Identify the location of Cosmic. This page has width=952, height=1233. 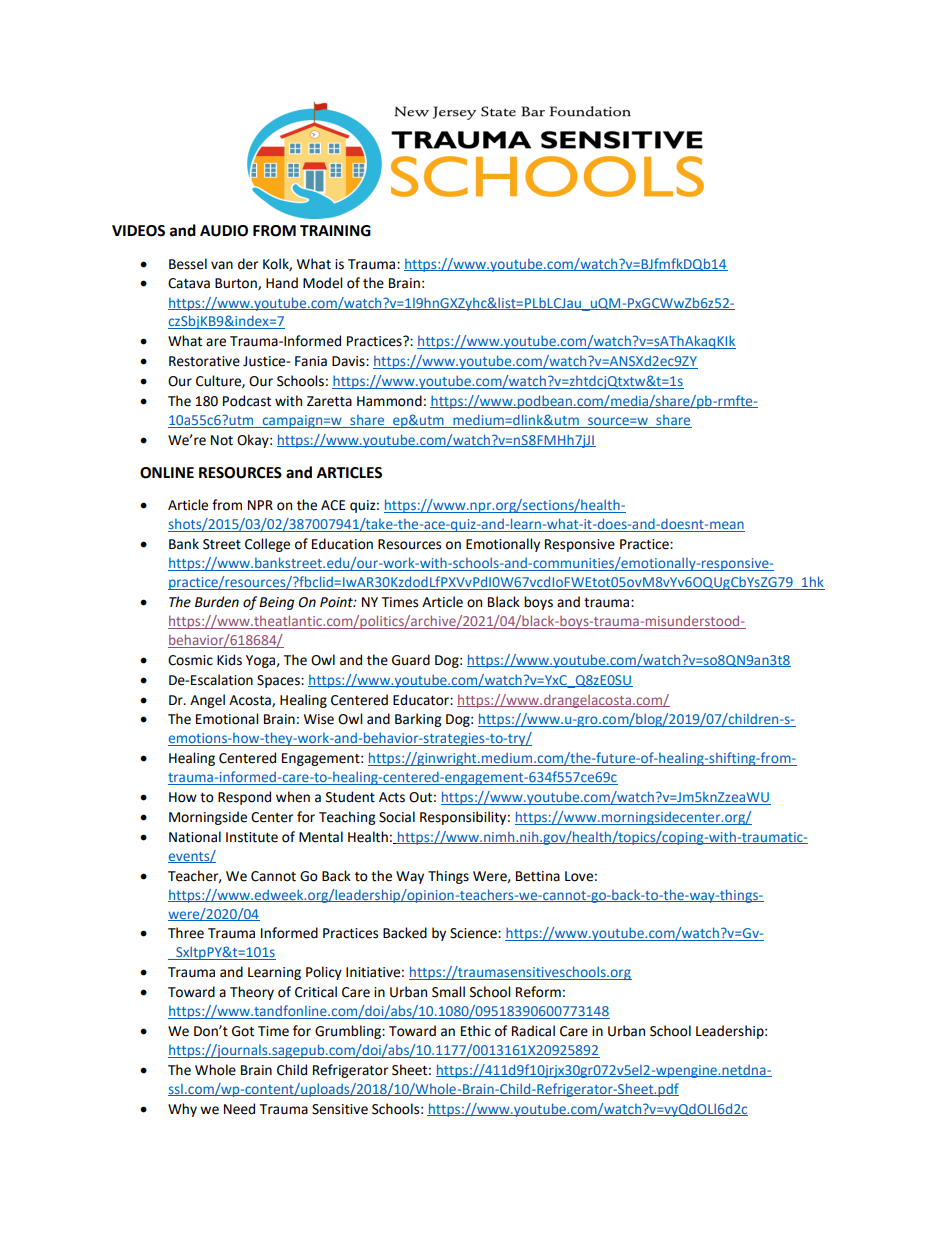
(190, 660).
